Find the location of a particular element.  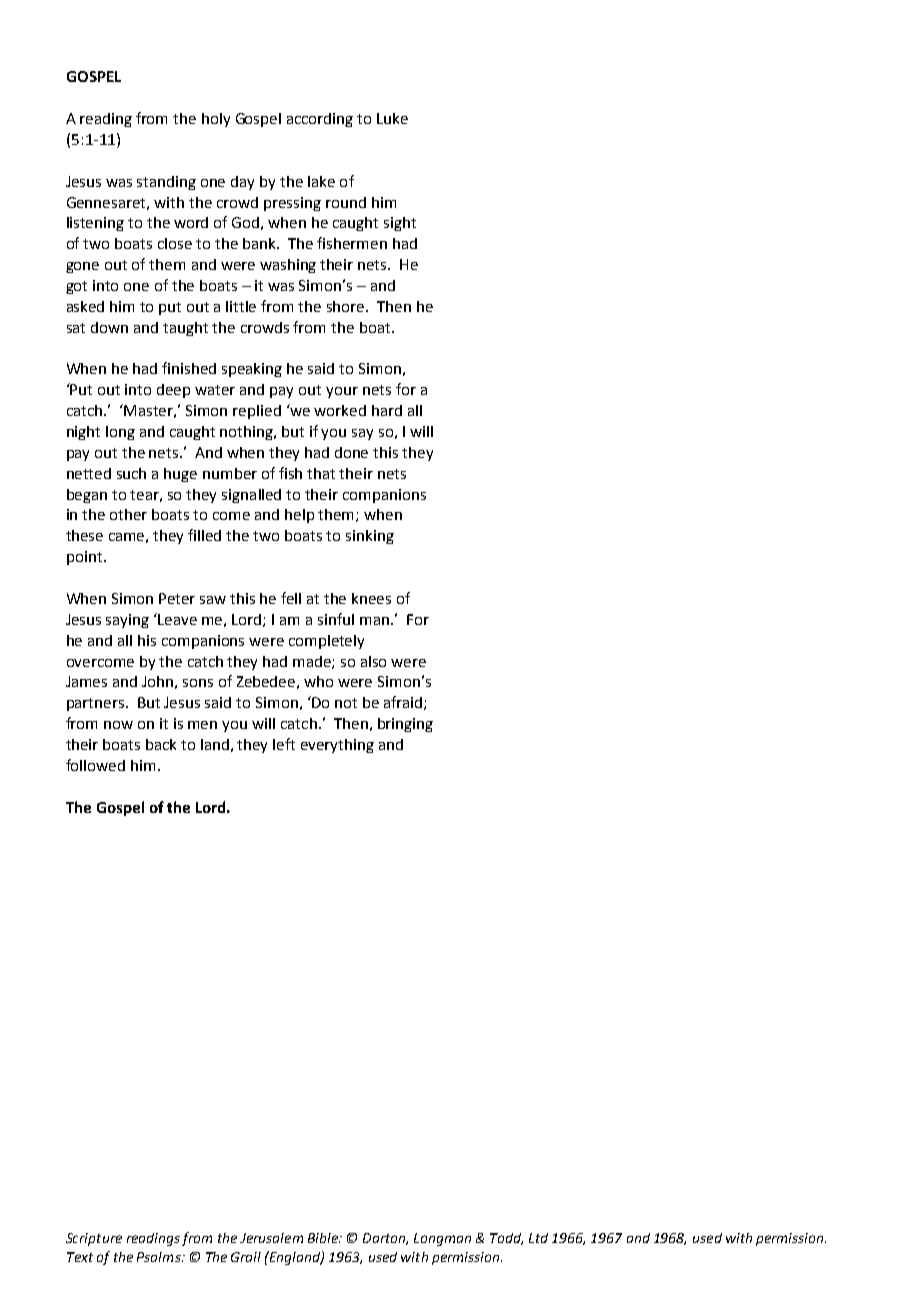

now is located at coordinates (118, 725).
